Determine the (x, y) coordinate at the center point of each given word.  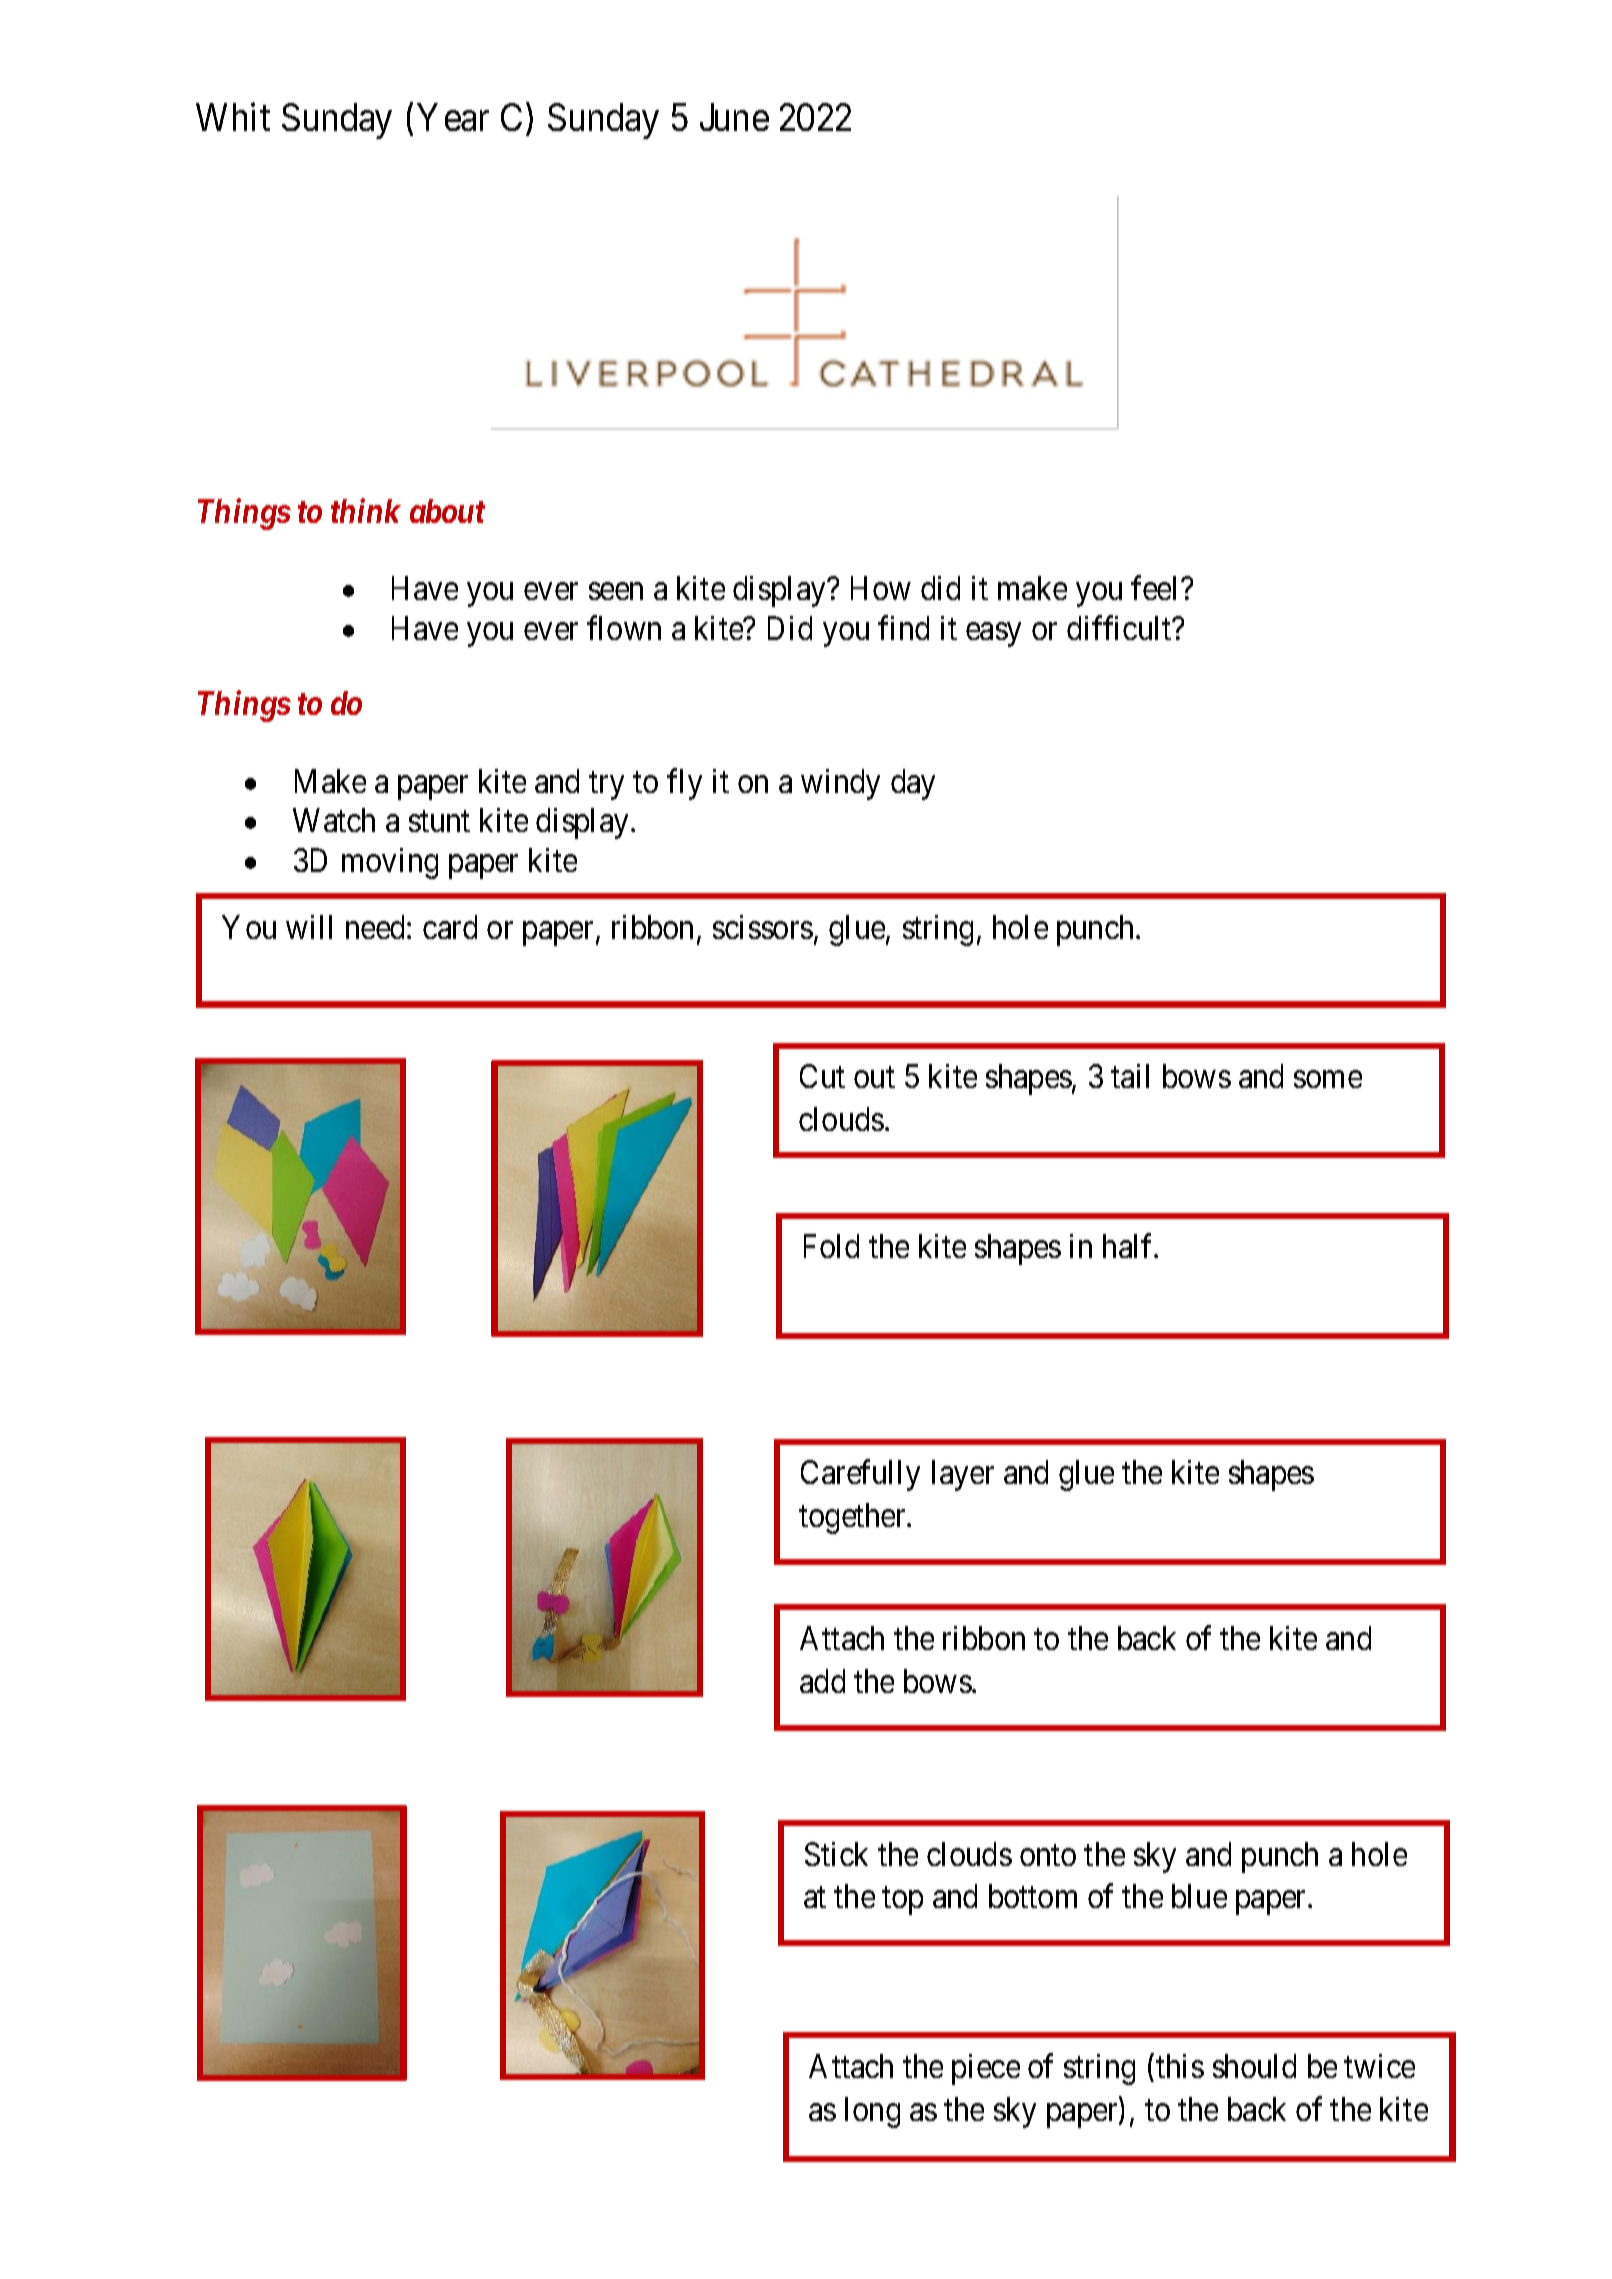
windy (840, 784)
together (853, 1518)
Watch (334, 820)
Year (453, 117)
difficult (1120, 628)
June (734, 117)
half (1130, 1246)
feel (1156, 588)
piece (986, 2069)
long (872, 2112)
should (1254, 2066)
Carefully (860, 1475)
